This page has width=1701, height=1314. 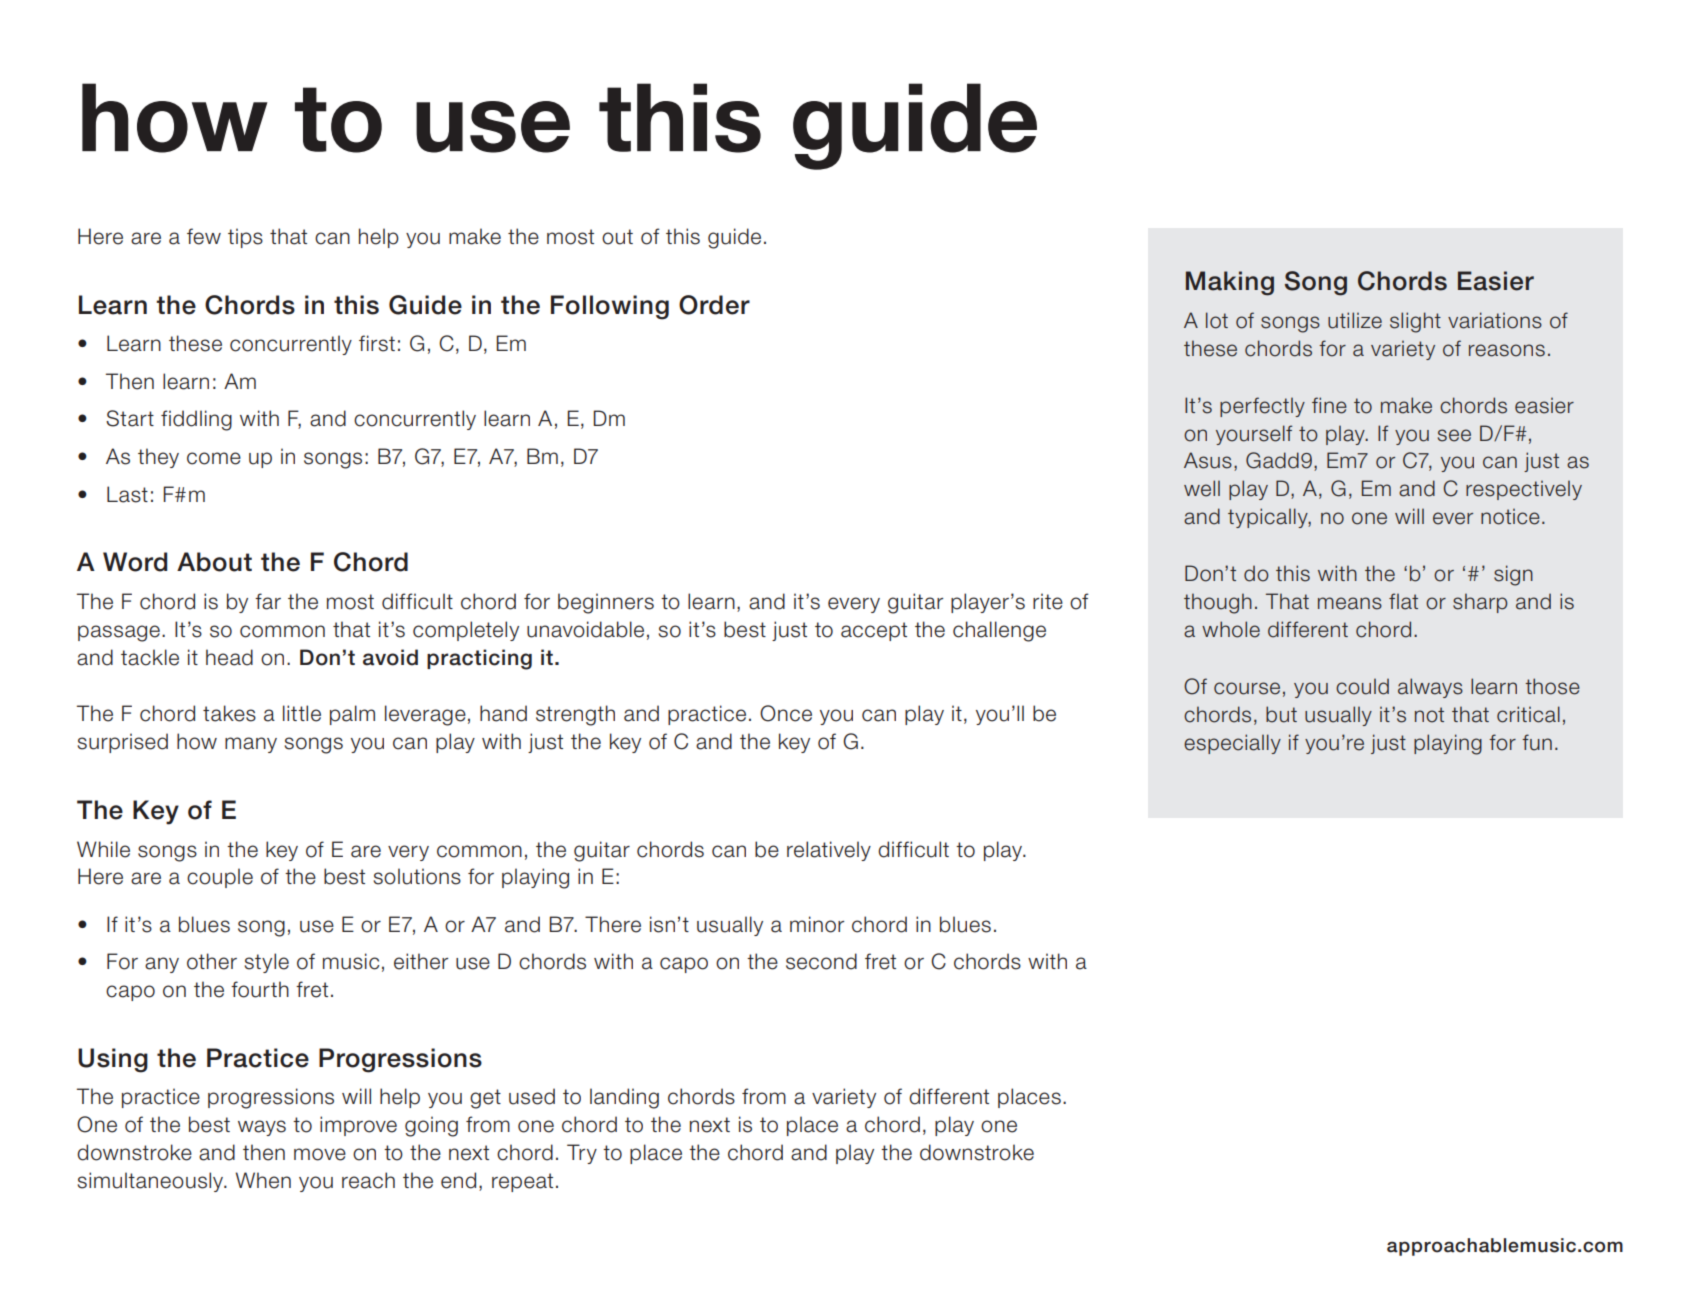 I want to click on flat, so click(x=1403, y=601).
